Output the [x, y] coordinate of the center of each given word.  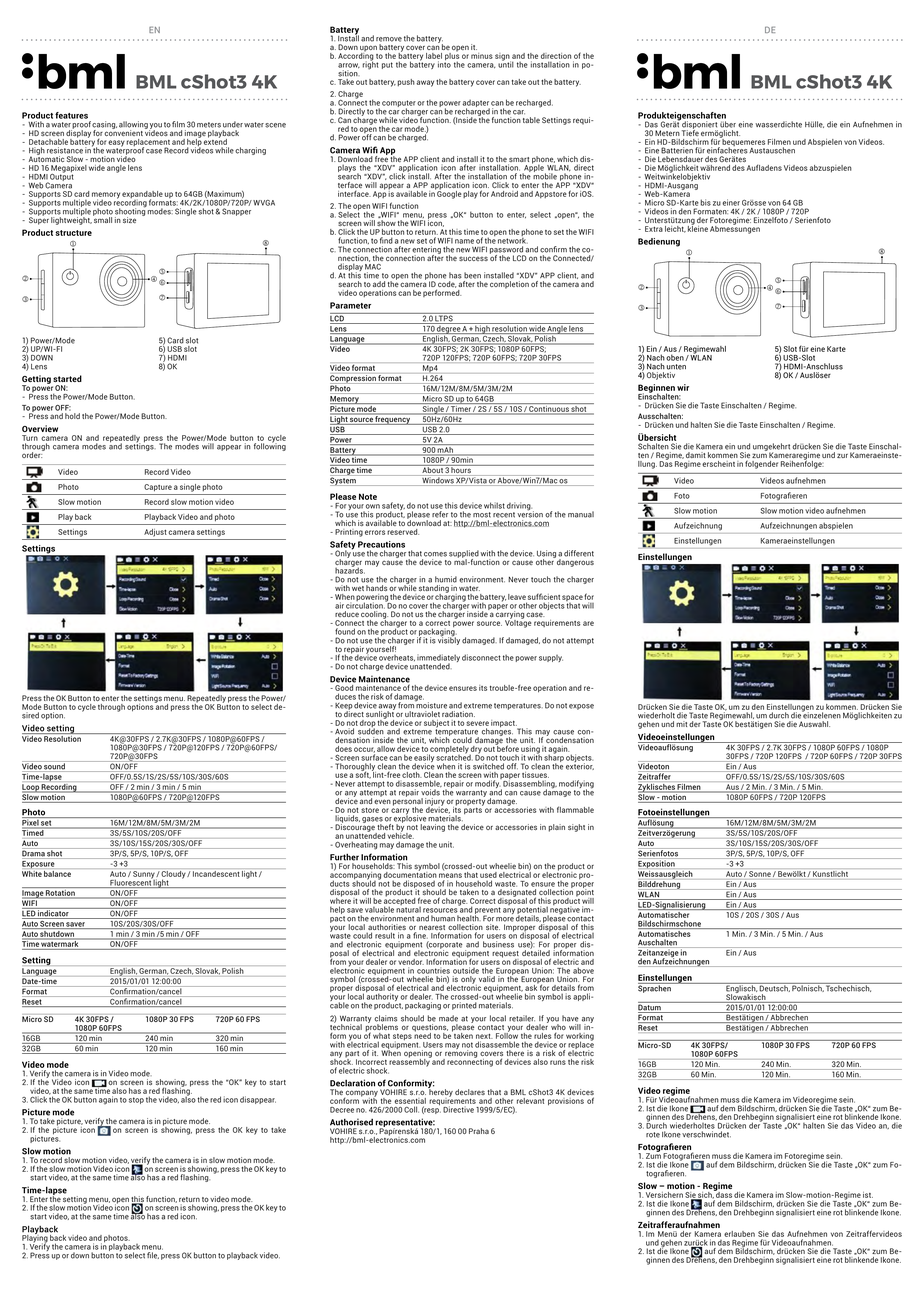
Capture [158, 488]
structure [74, 233]
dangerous [574, 562]
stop [136, 1100]
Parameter [350, 305]
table [531, 120]
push [406, 82]
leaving [432, 828]
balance [57, 874]
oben [676, 357]
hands [376, 588]
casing [104, 126]
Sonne [760, 874]
